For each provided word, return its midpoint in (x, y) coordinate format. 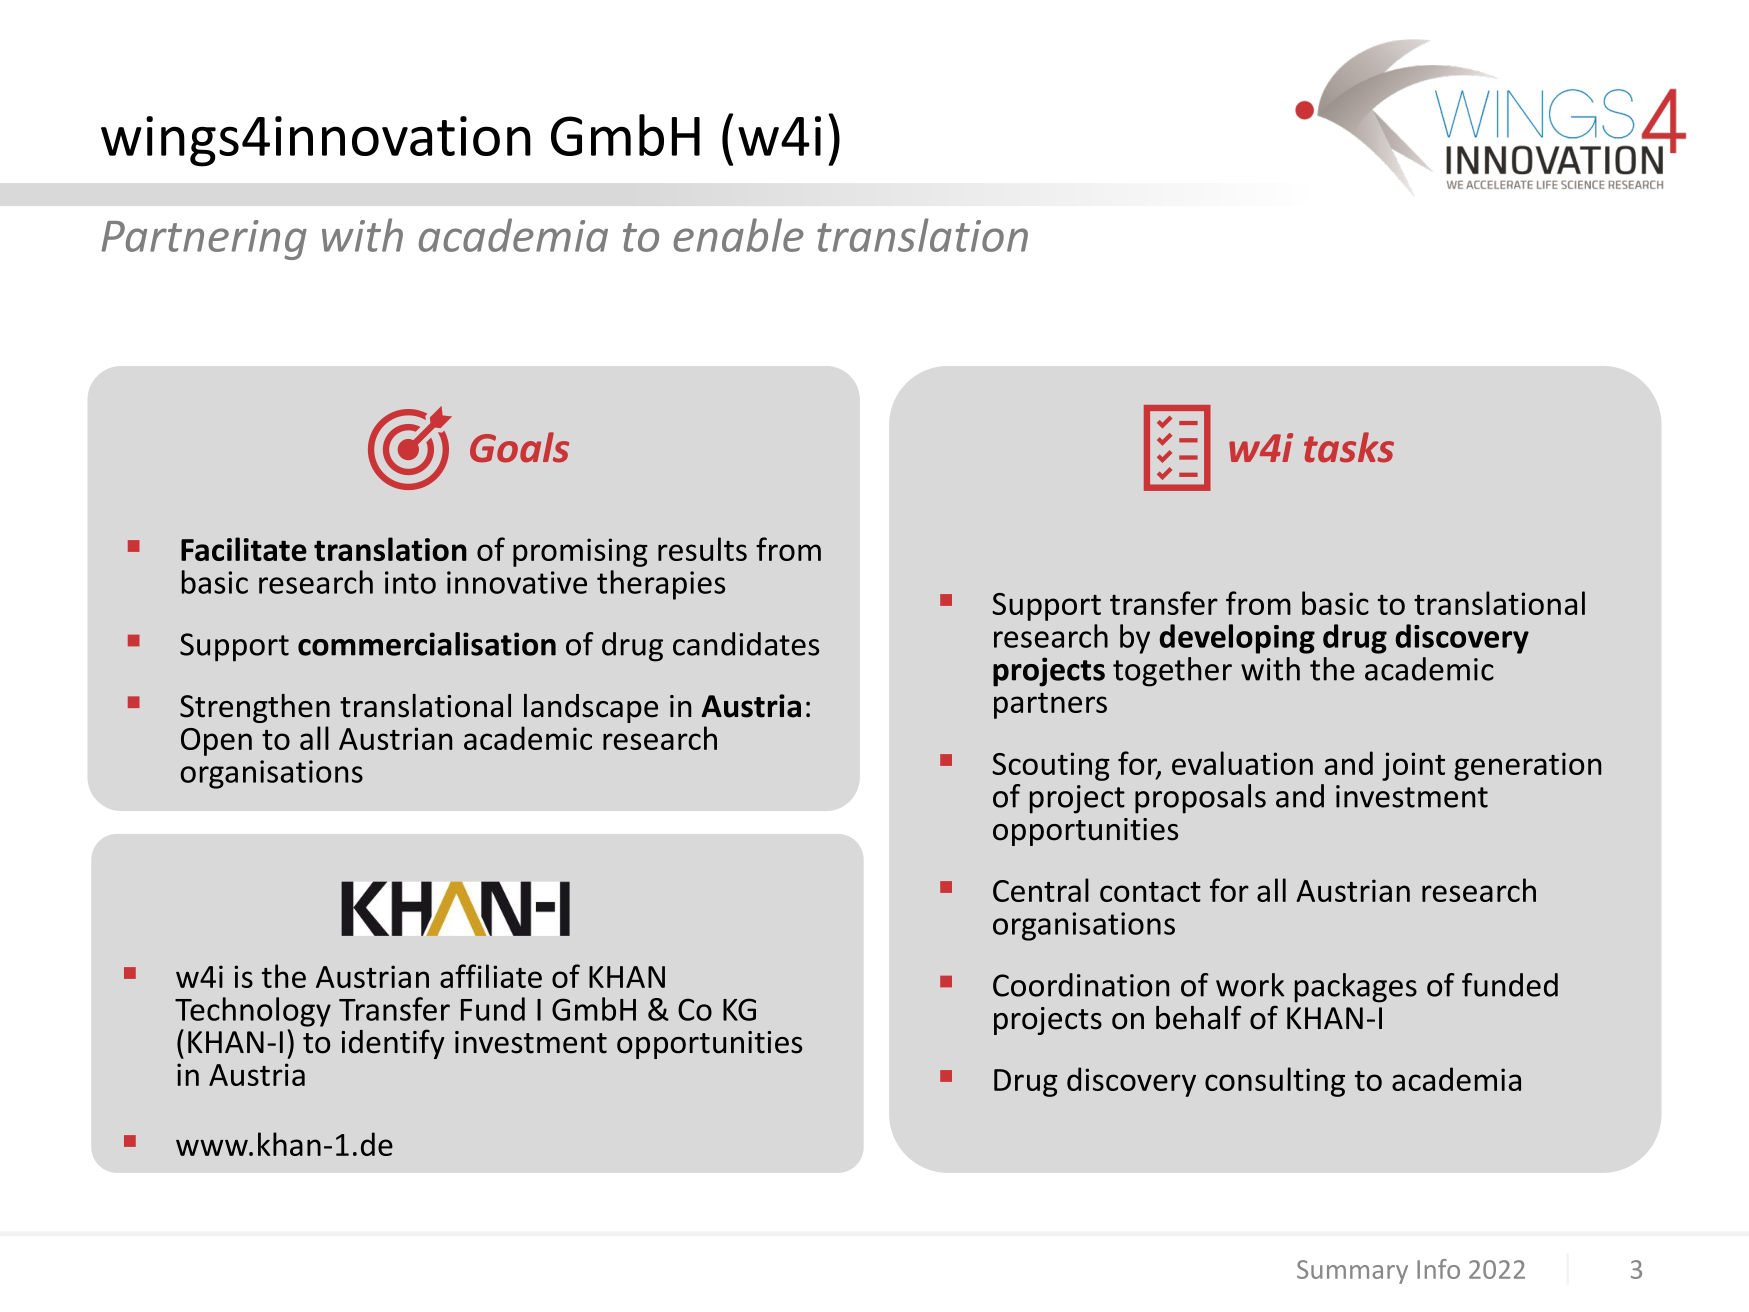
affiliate (491, 976)
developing (1237, 639)
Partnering (204, 240)
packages (1356, 988)
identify (393, 1044)
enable (738, 235)
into (410, 582)
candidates (746, 644)
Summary (1352, 1272)
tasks (1349, 447)
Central (1041, 890)
